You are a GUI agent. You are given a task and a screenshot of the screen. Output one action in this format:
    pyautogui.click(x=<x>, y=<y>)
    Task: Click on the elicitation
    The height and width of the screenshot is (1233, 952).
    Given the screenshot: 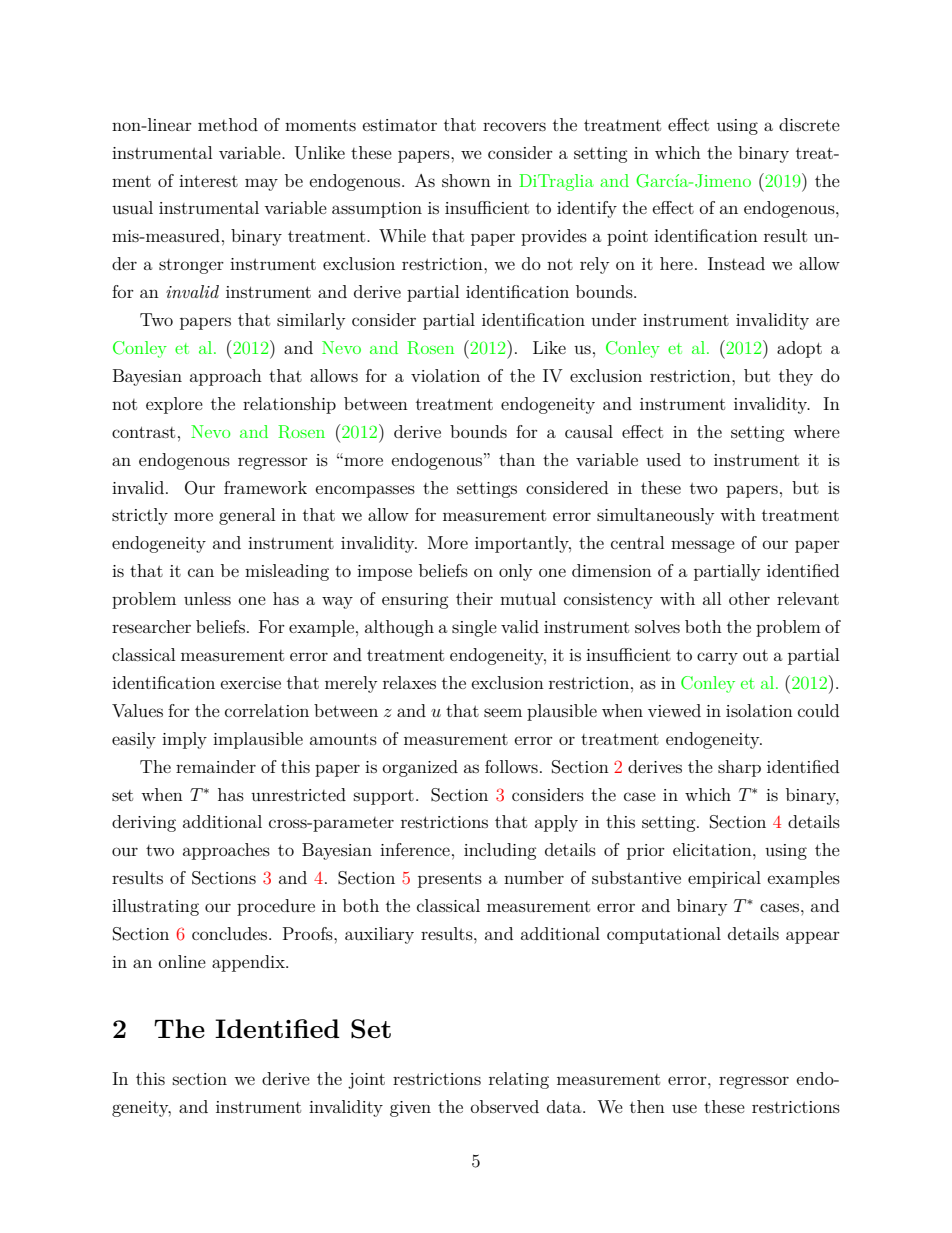 What is the action you would take?
    pyautogui.click(x=713, y=849)
